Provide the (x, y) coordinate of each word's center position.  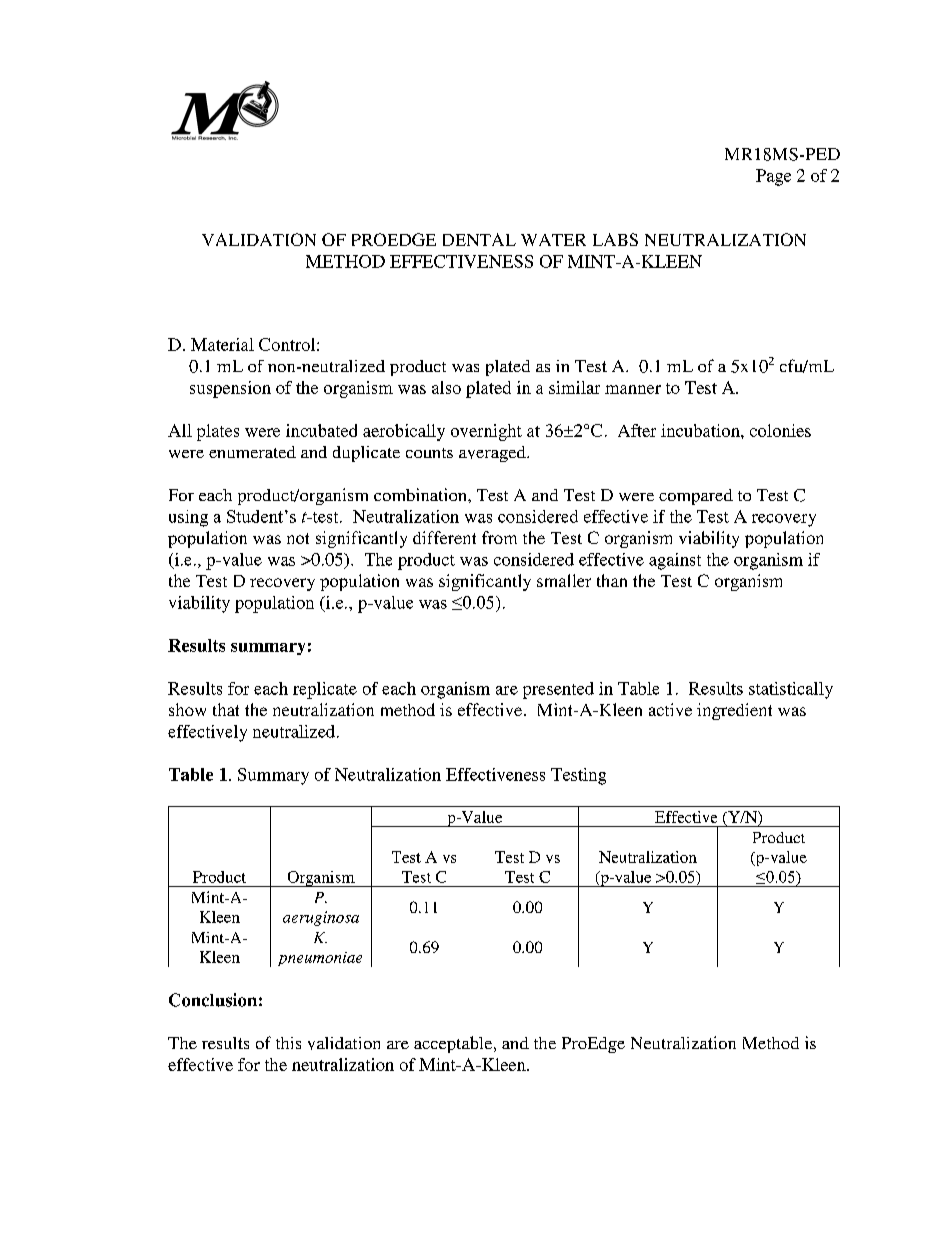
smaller (564, 580)
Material (222, 344)
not (298, 538)
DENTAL (479, 239)
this (288, 1043)
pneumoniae (320, 959)
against (675, 561)
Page (773, 177)
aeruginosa (321, 918)
